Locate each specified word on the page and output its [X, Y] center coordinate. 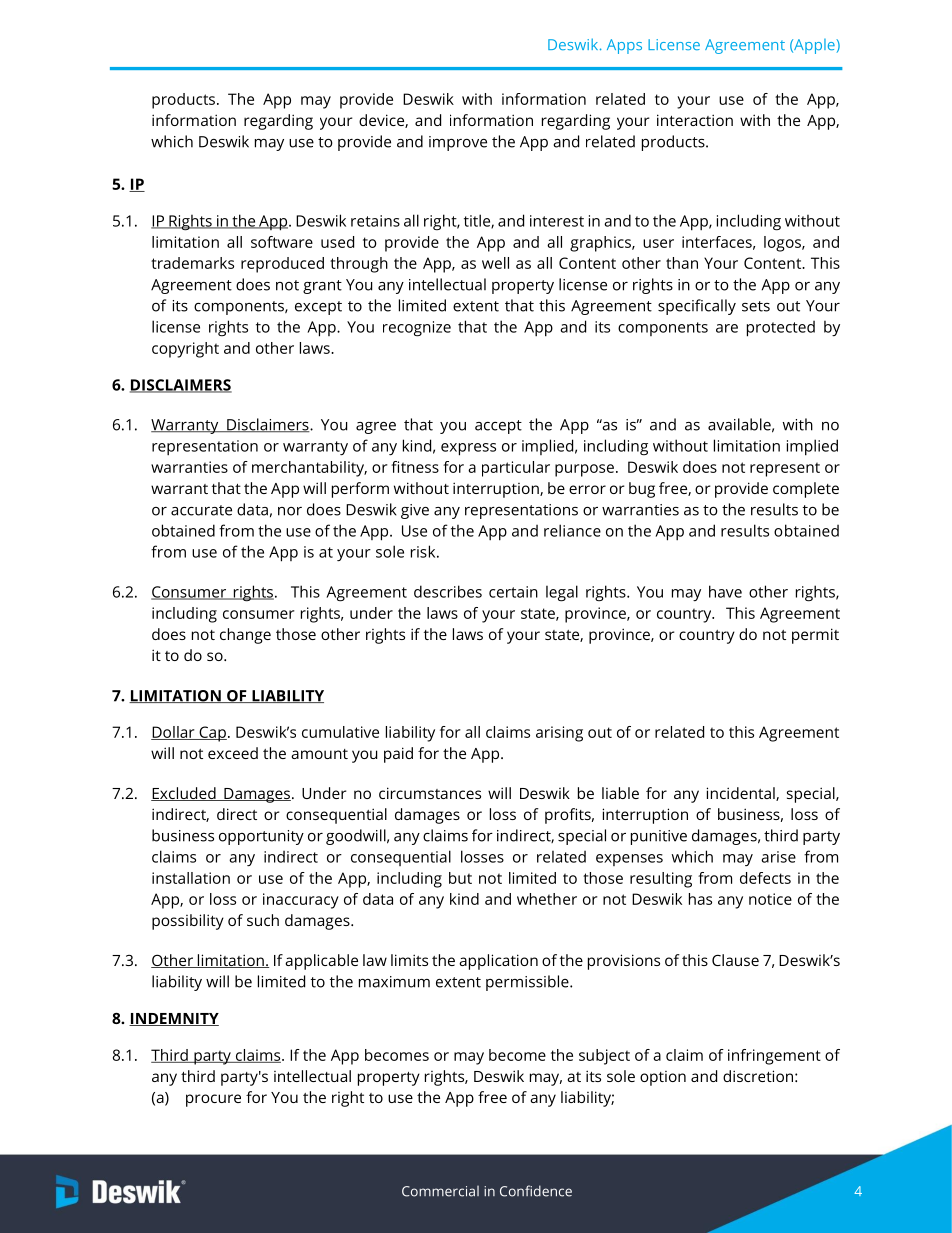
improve [458, 143]
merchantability [309, 469]
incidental [741, 794]
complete [806, 490]
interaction [695, 120]
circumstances [430, 793]
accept [498, 427]
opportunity [261, 837]
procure [213, 1100]
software [282, 242]
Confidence [536, 1191]
